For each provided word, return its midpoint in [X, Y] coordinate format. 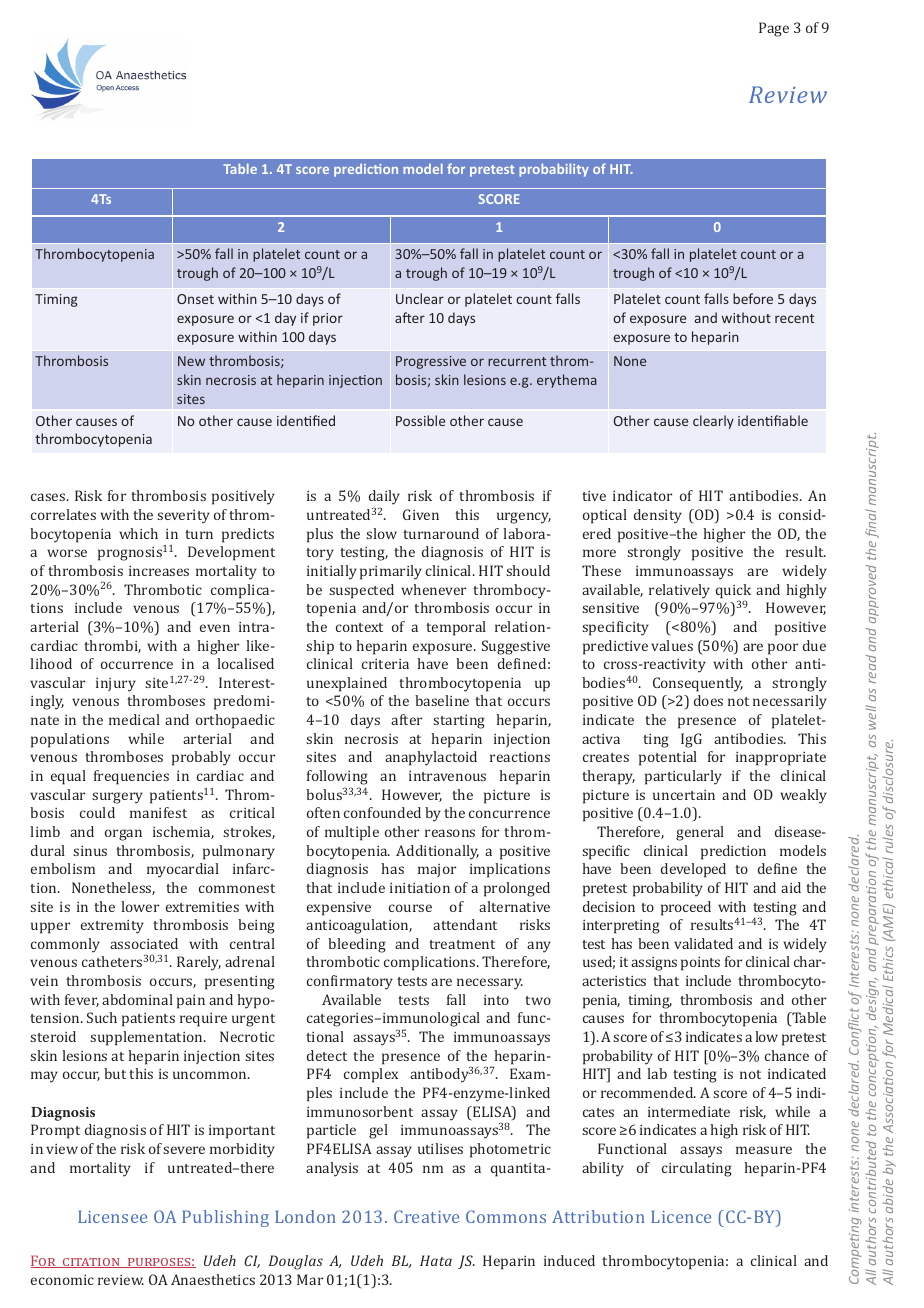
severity [183, 517]
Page [774, 29]
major [437, 870]
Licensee [112, 1216]
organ [123, 835]
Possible [420, 420]
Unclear [420, 298]
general [700, 833]
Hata [436, 1260]
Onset [195, 299]
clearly [713, 422]
